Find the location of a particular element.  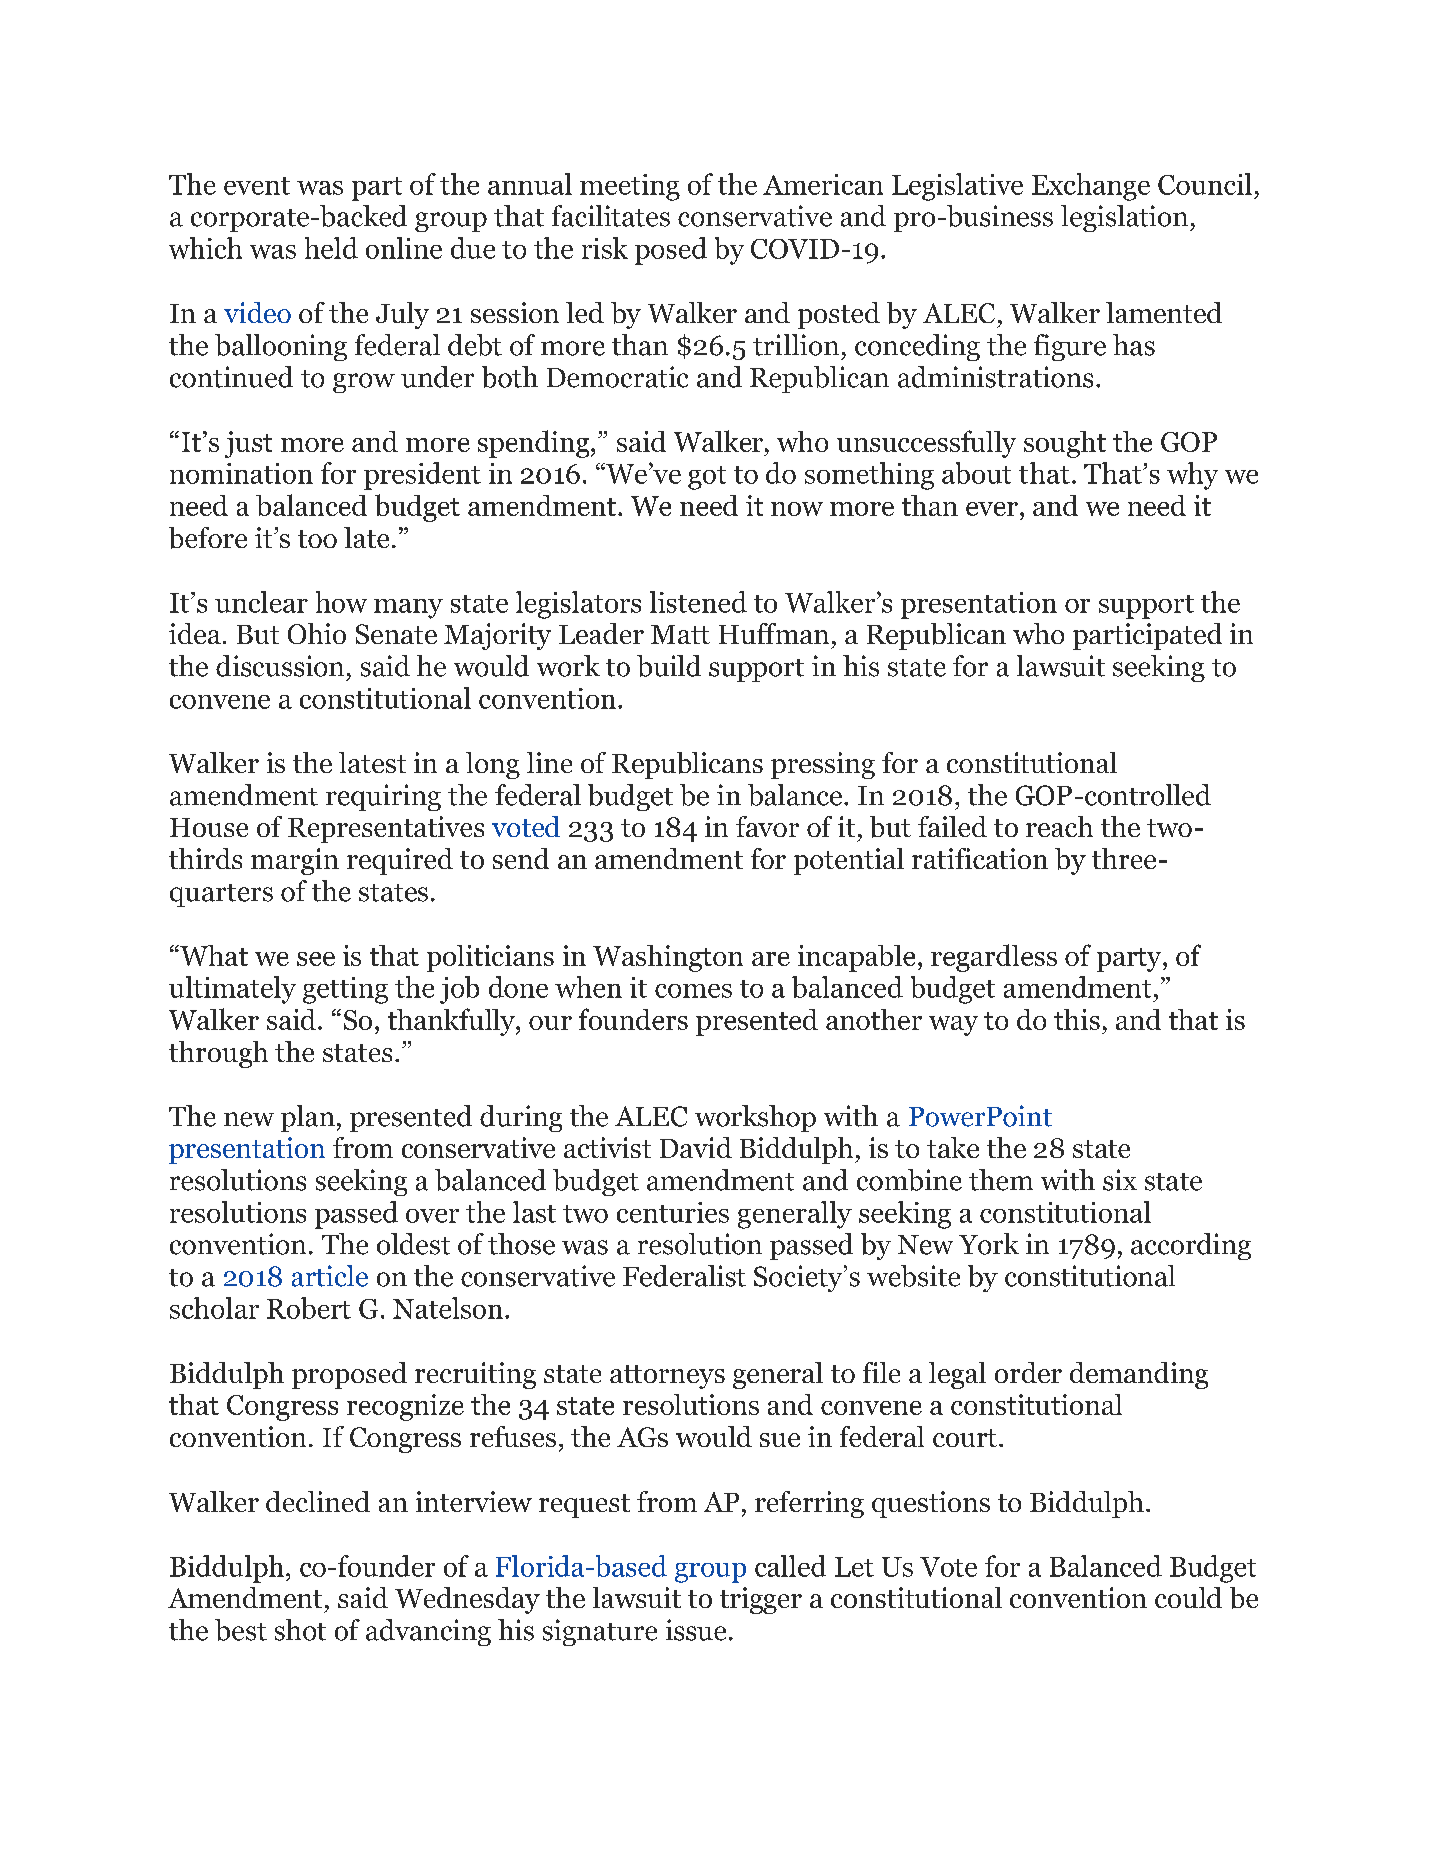

sought is located at coordinates (1065, 444).
